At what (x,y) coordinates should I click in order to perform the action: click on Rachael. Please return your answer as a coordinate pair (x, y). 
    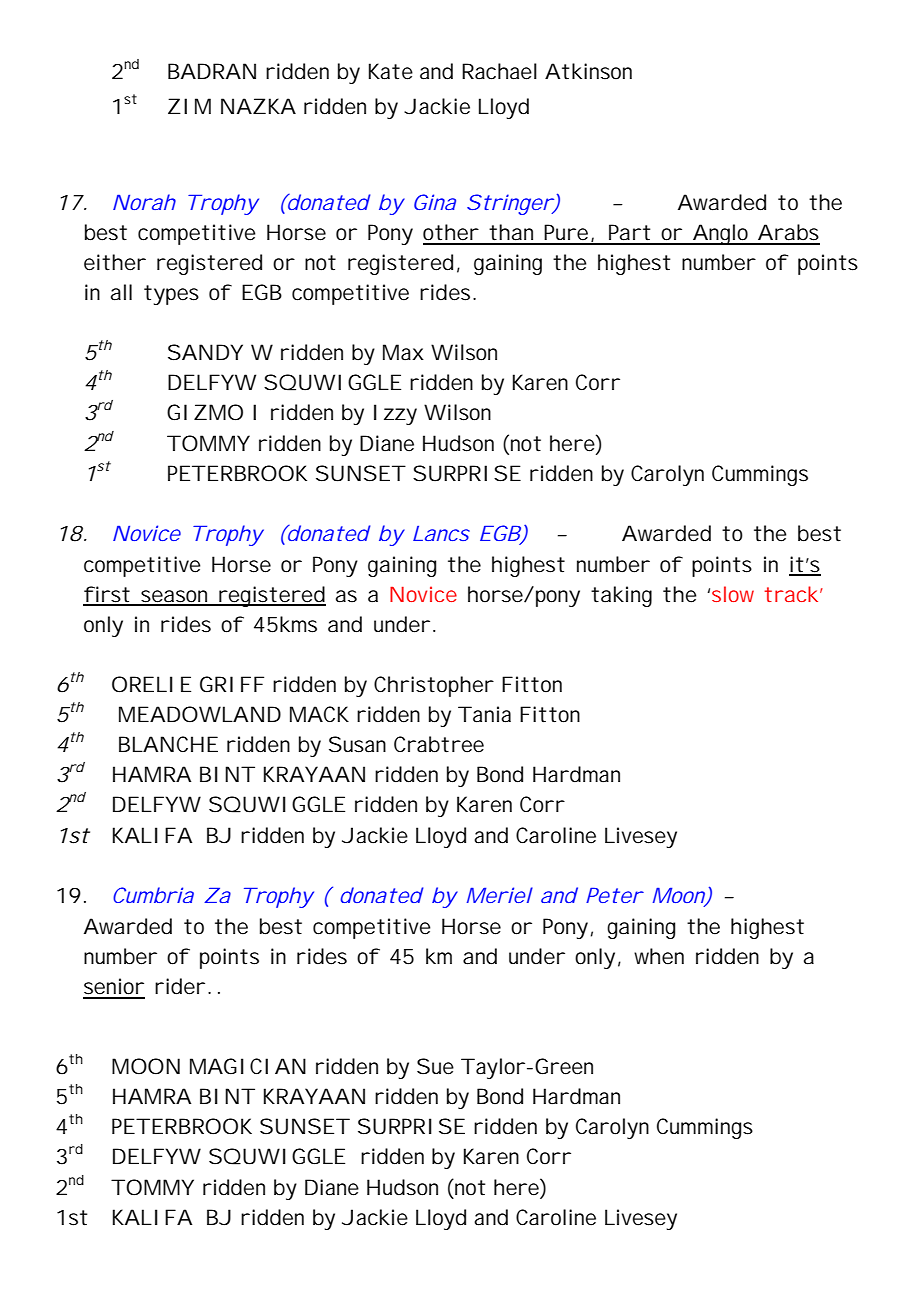
    Looking at the image, I should click on (499, 71).
